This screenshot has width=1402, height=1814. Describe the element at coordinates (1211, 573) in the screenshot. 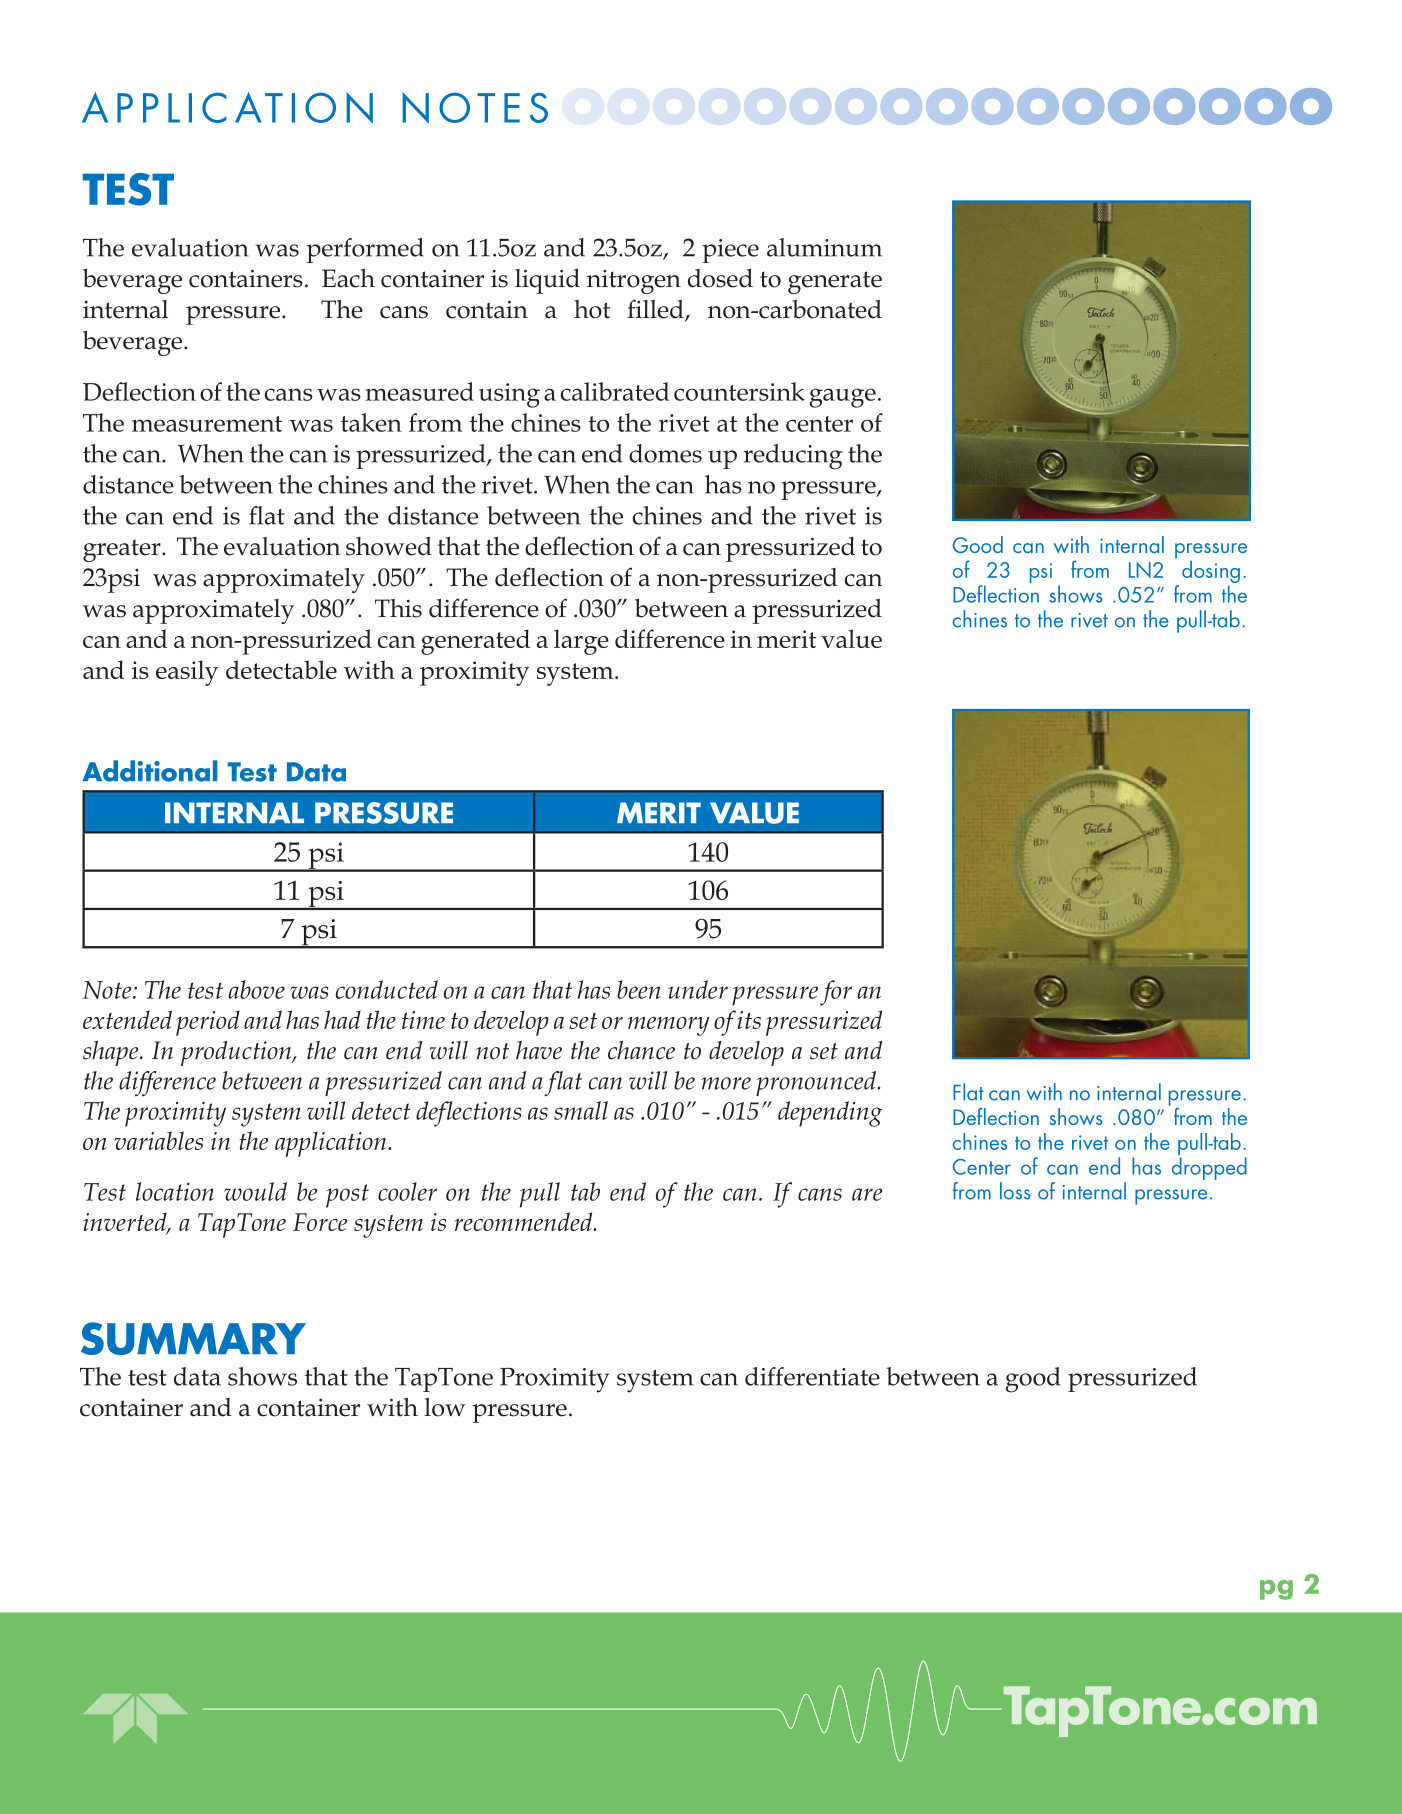

I see `dosing` at that location.
